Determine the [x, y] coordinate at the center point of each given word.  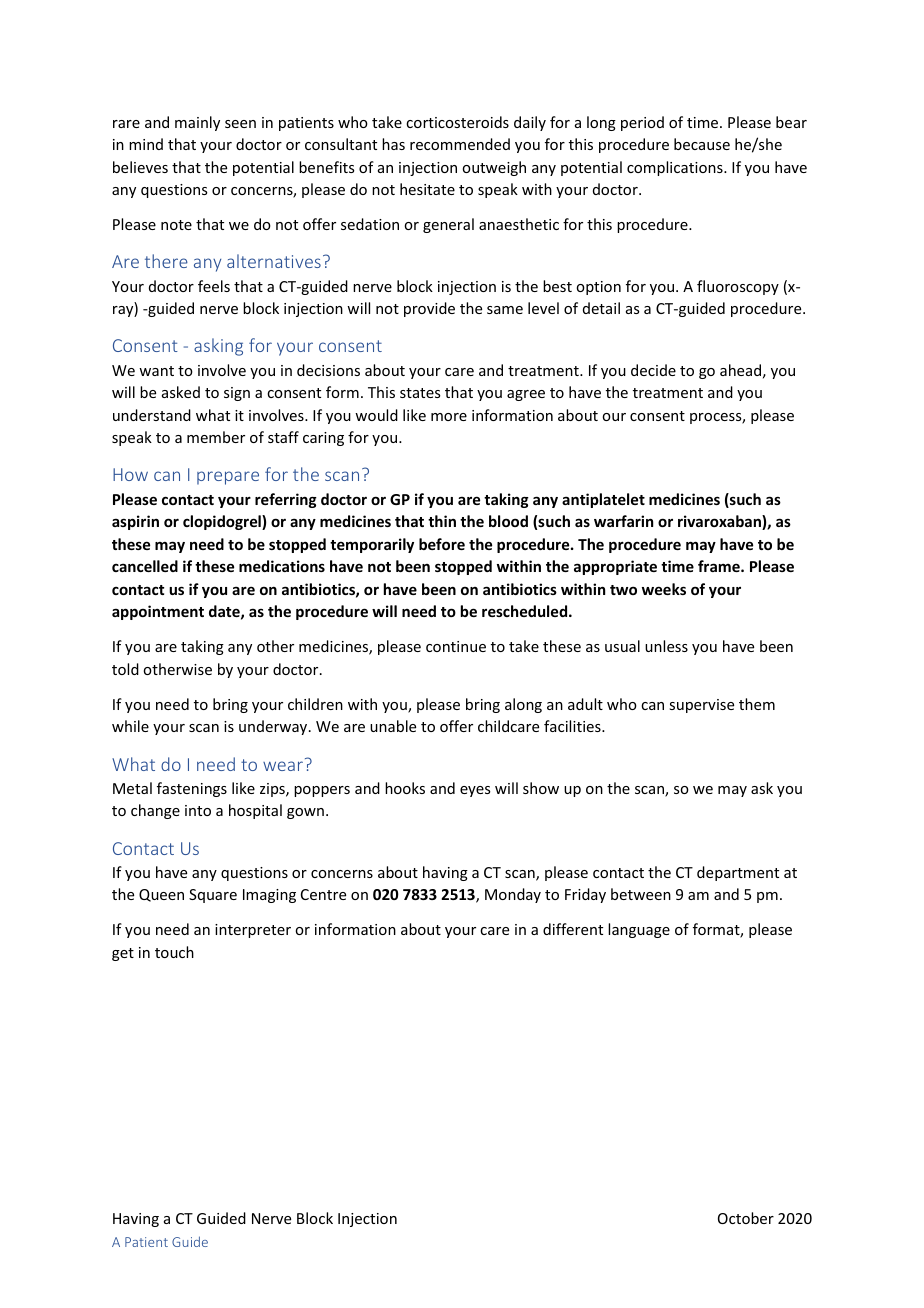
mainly [197, 123]
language [639, 930]
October [746, 1218]
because [702, 144]
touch [174, 952]
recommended [460, 144]
